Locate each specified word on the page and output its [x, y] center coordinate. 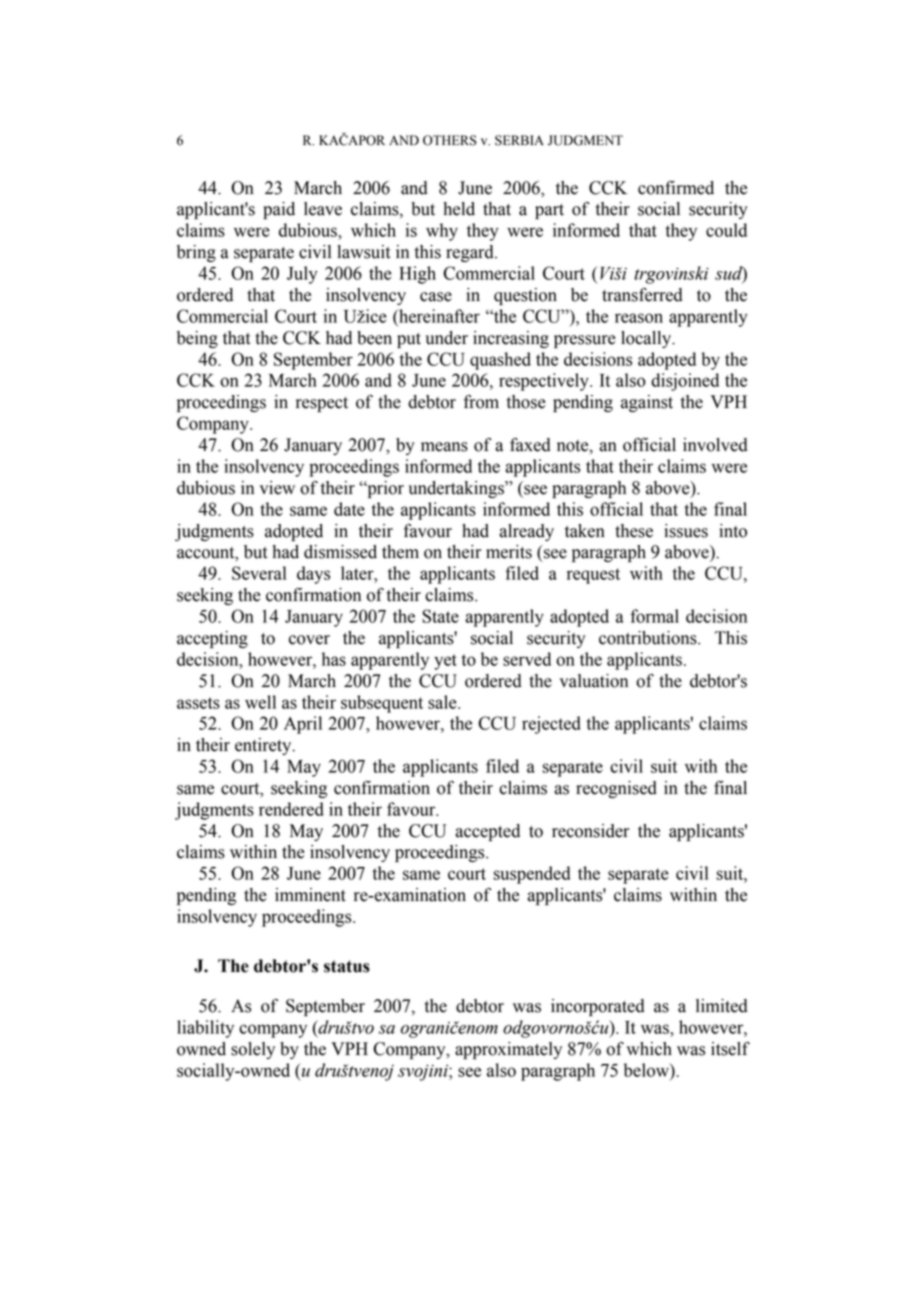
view [277, 488]
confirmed [676, 188]
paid [279, 210]
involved [715, 445]
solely [253, 1050]
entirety [264, 746]
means [444, 447]
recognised [616, 789]
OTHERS [450, 140]
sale [443, 702]
